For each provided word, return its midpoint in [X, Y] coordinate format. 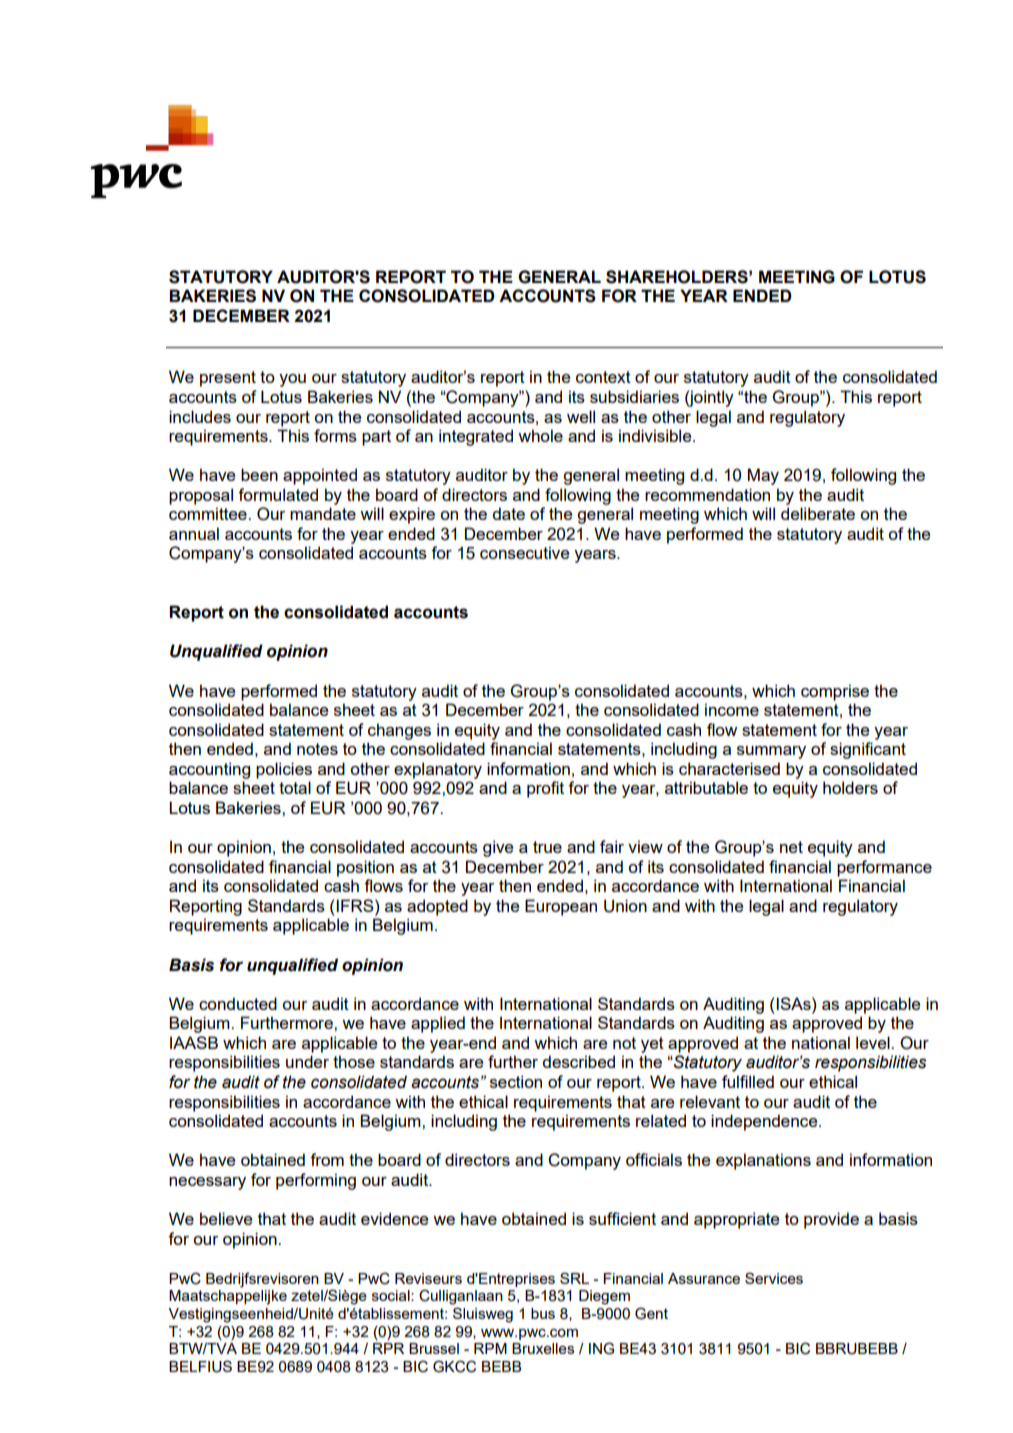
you [292, 380]
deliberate [818, 513]
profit [545, 789]
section [516, 1081]
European [561, 907]
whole [540, 435]
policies [284, 770]
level [874, 1042]
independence [765, 1122]
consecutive [524, 552]
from [327, 1159]
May [763, 476]
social [392, 1295]
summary [771, 752]
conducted [238, 1003]
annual [194, 533]
